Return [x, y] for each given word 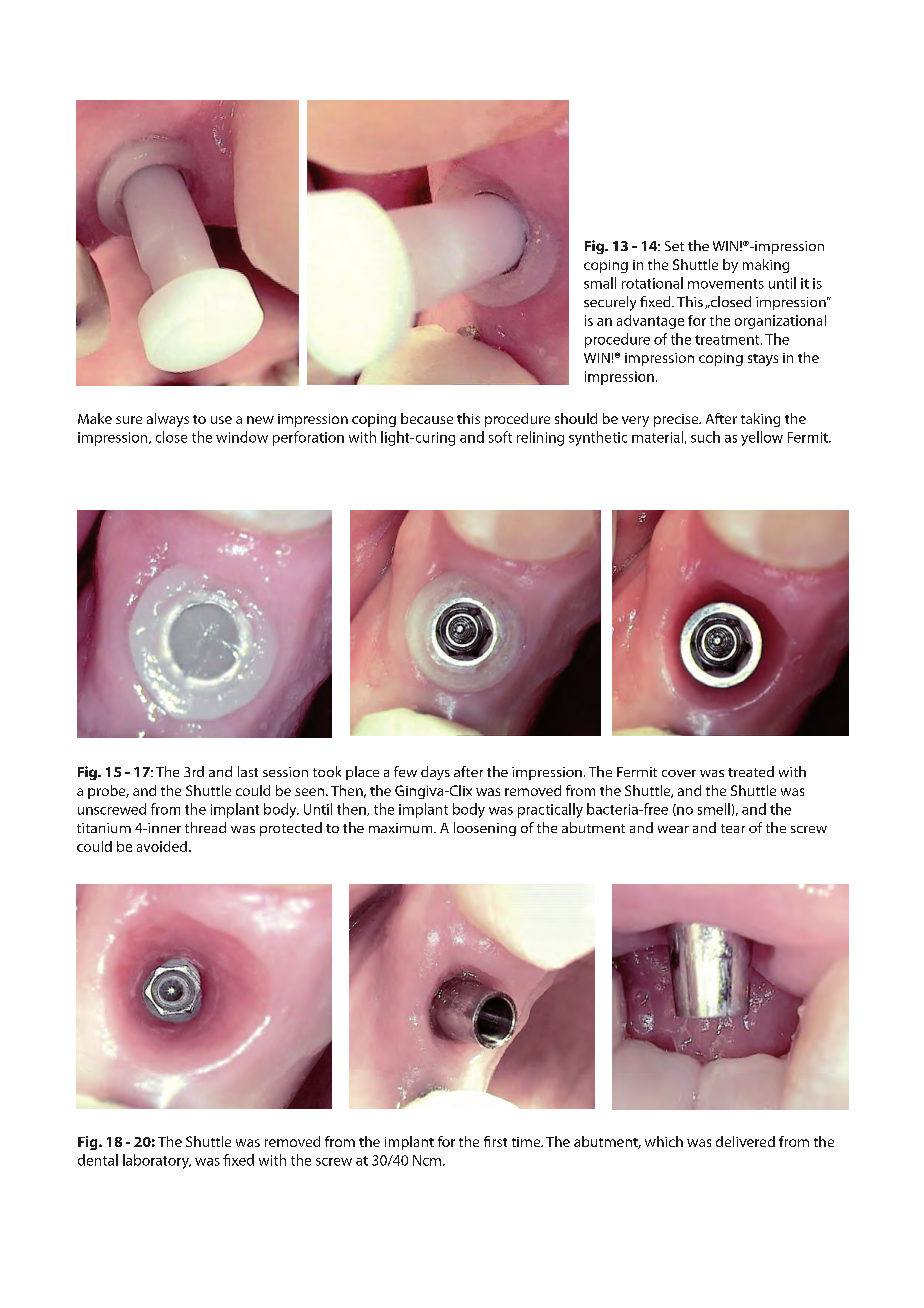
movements [726, 284]
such [705, 437]
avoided [162, 846]
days [435, 773]
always [168, 420]
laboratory [157, 1161]
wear [673, 829]
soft [500, 437]
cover [679, 773]
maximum [402, 828]
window [242, 437]
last [248, 771]
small [600, 283]
